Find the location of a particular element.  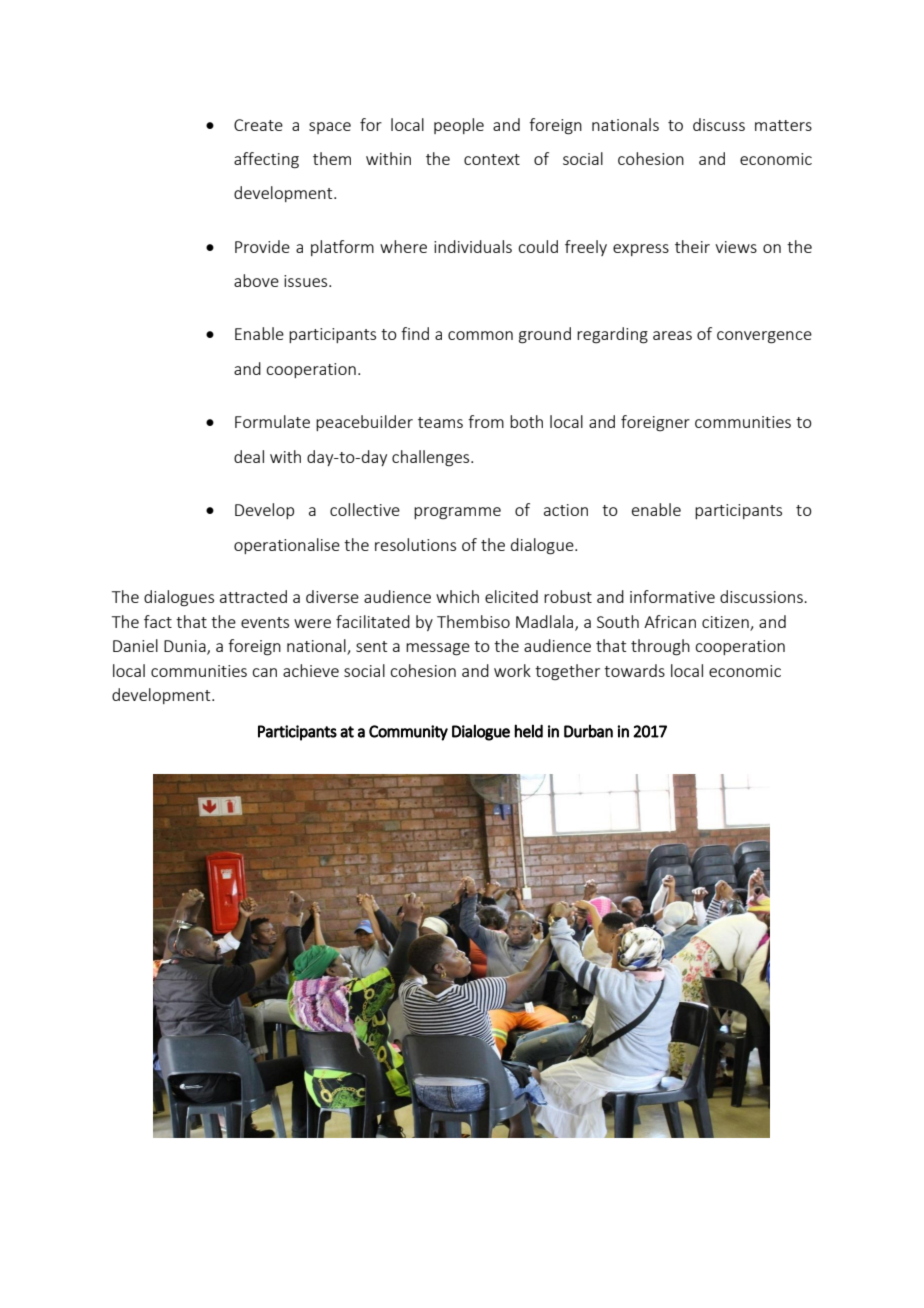

people is located at coordinates (459, 126).
